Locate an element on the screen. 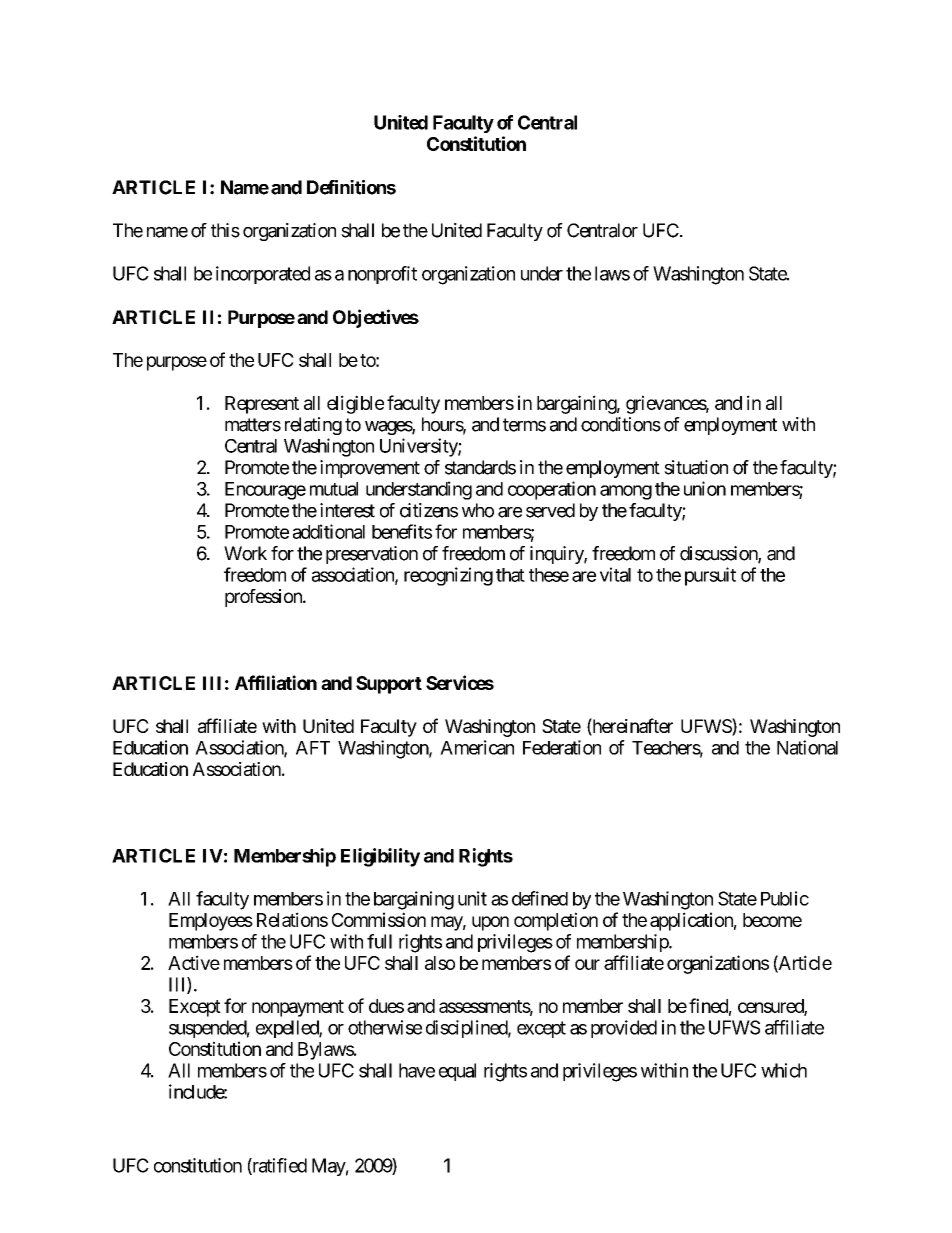  situation is located at coordinates (696, 467).
